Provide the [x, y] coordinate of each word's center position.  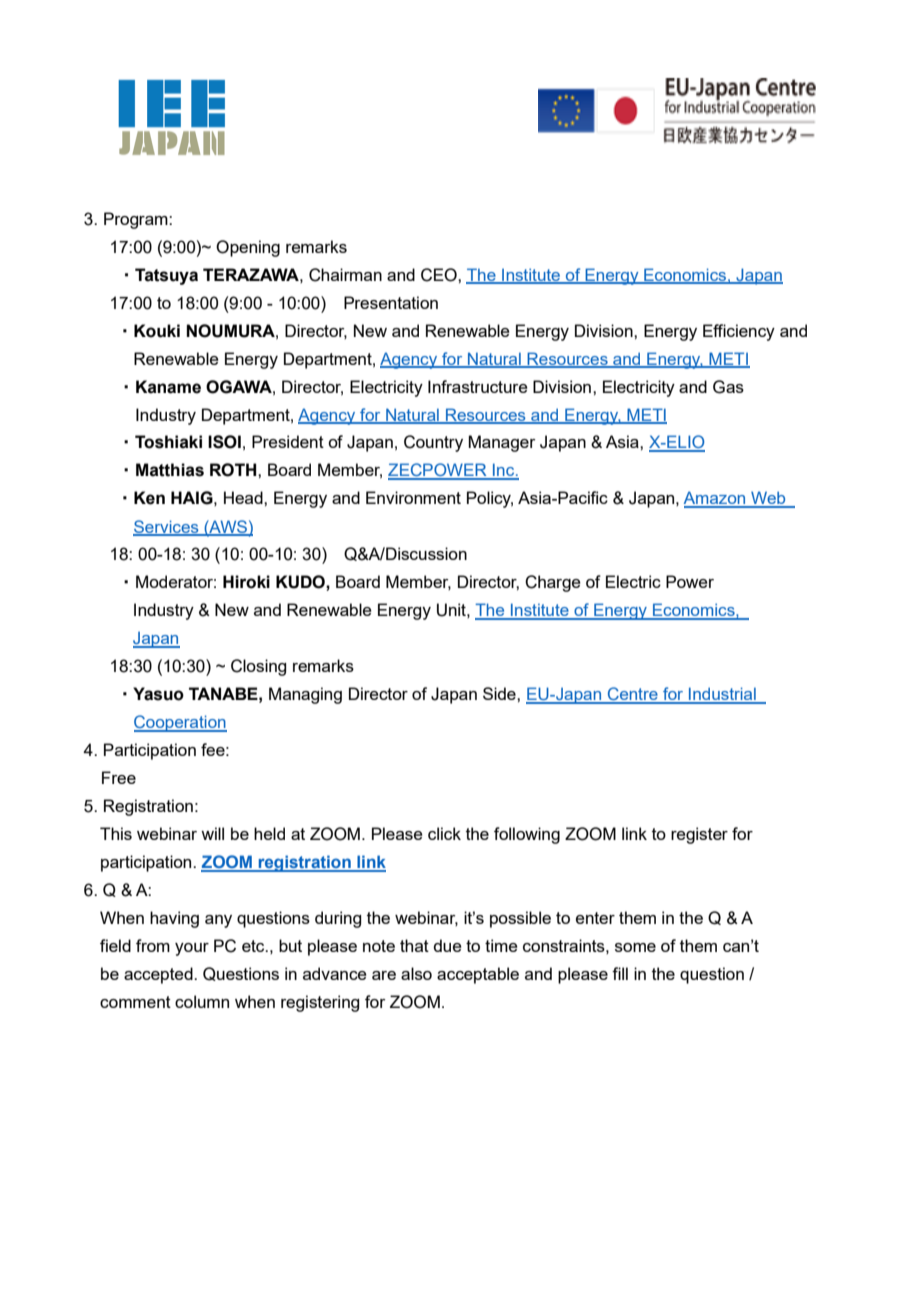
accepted [159, 975]
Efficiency [739, 332]
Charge [553, 583]
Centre [632, 695]
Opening [248, 248]
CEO [440, 275]
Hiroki [246, 582]
